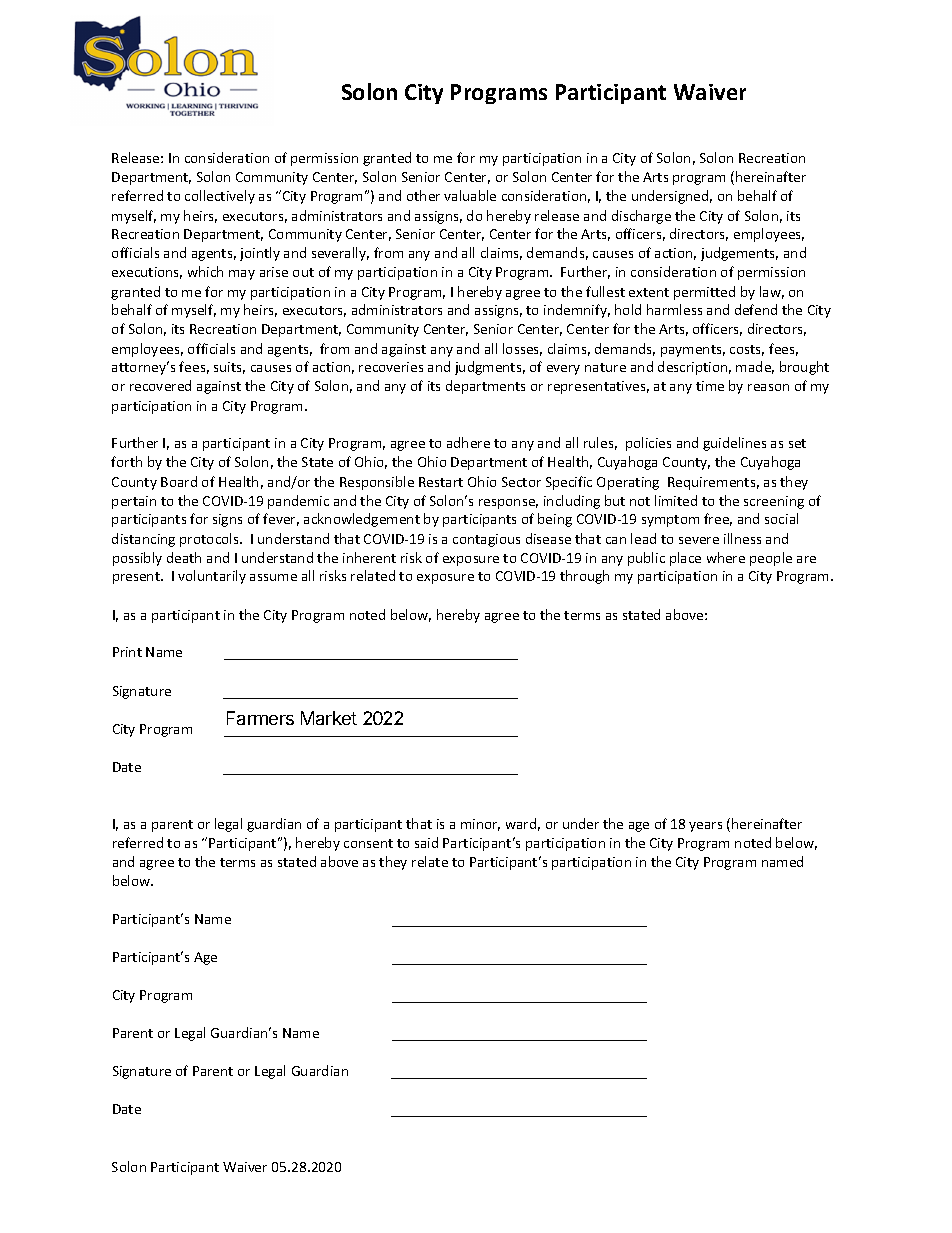 This page has width=952, height=1233. What do you see at coordinates (210, 540) in the page?
I see `protocols` at bounding box center [210, 540].
